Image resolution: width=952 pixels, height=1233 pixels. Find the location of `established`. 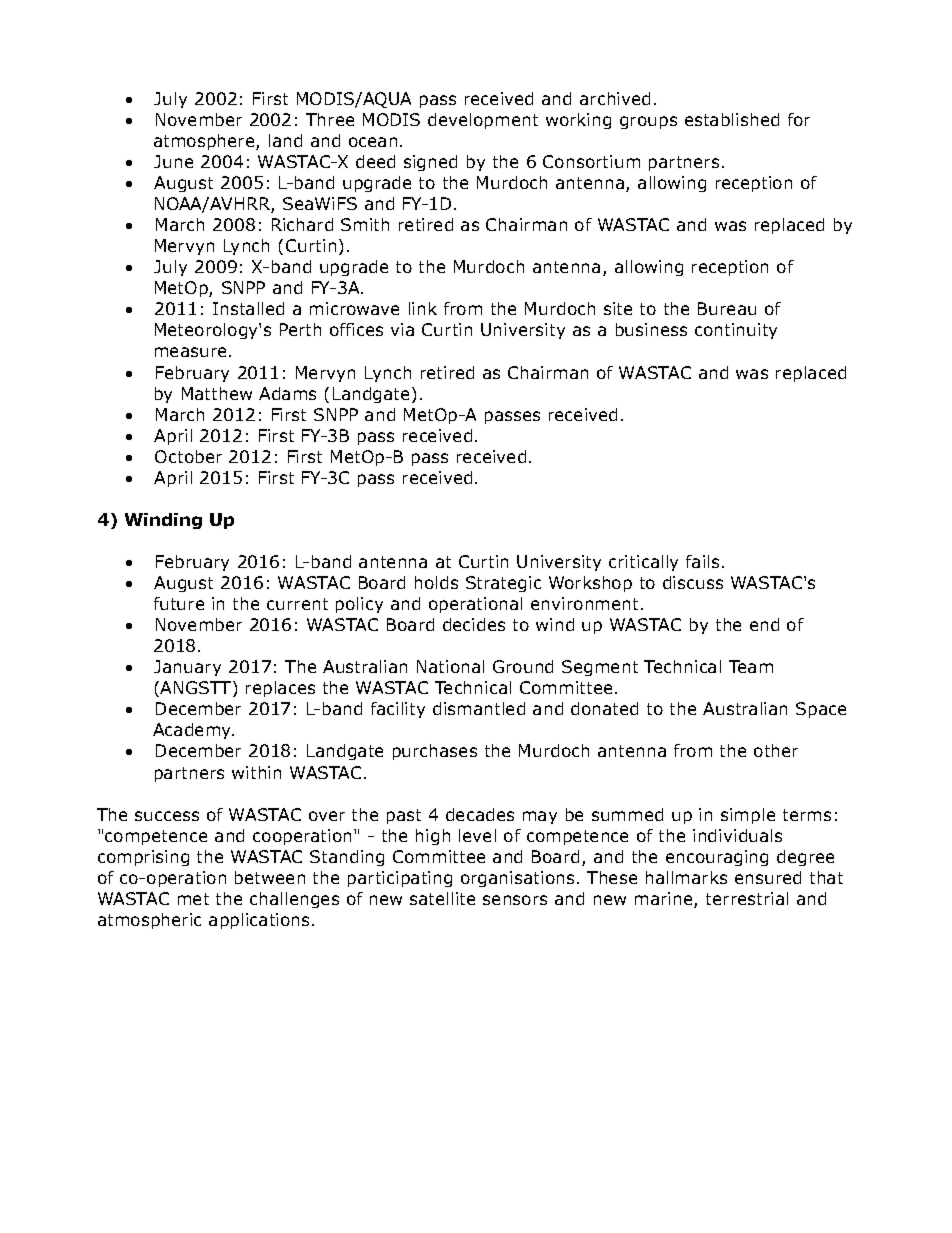

established is located at coordinates (732, 119).
